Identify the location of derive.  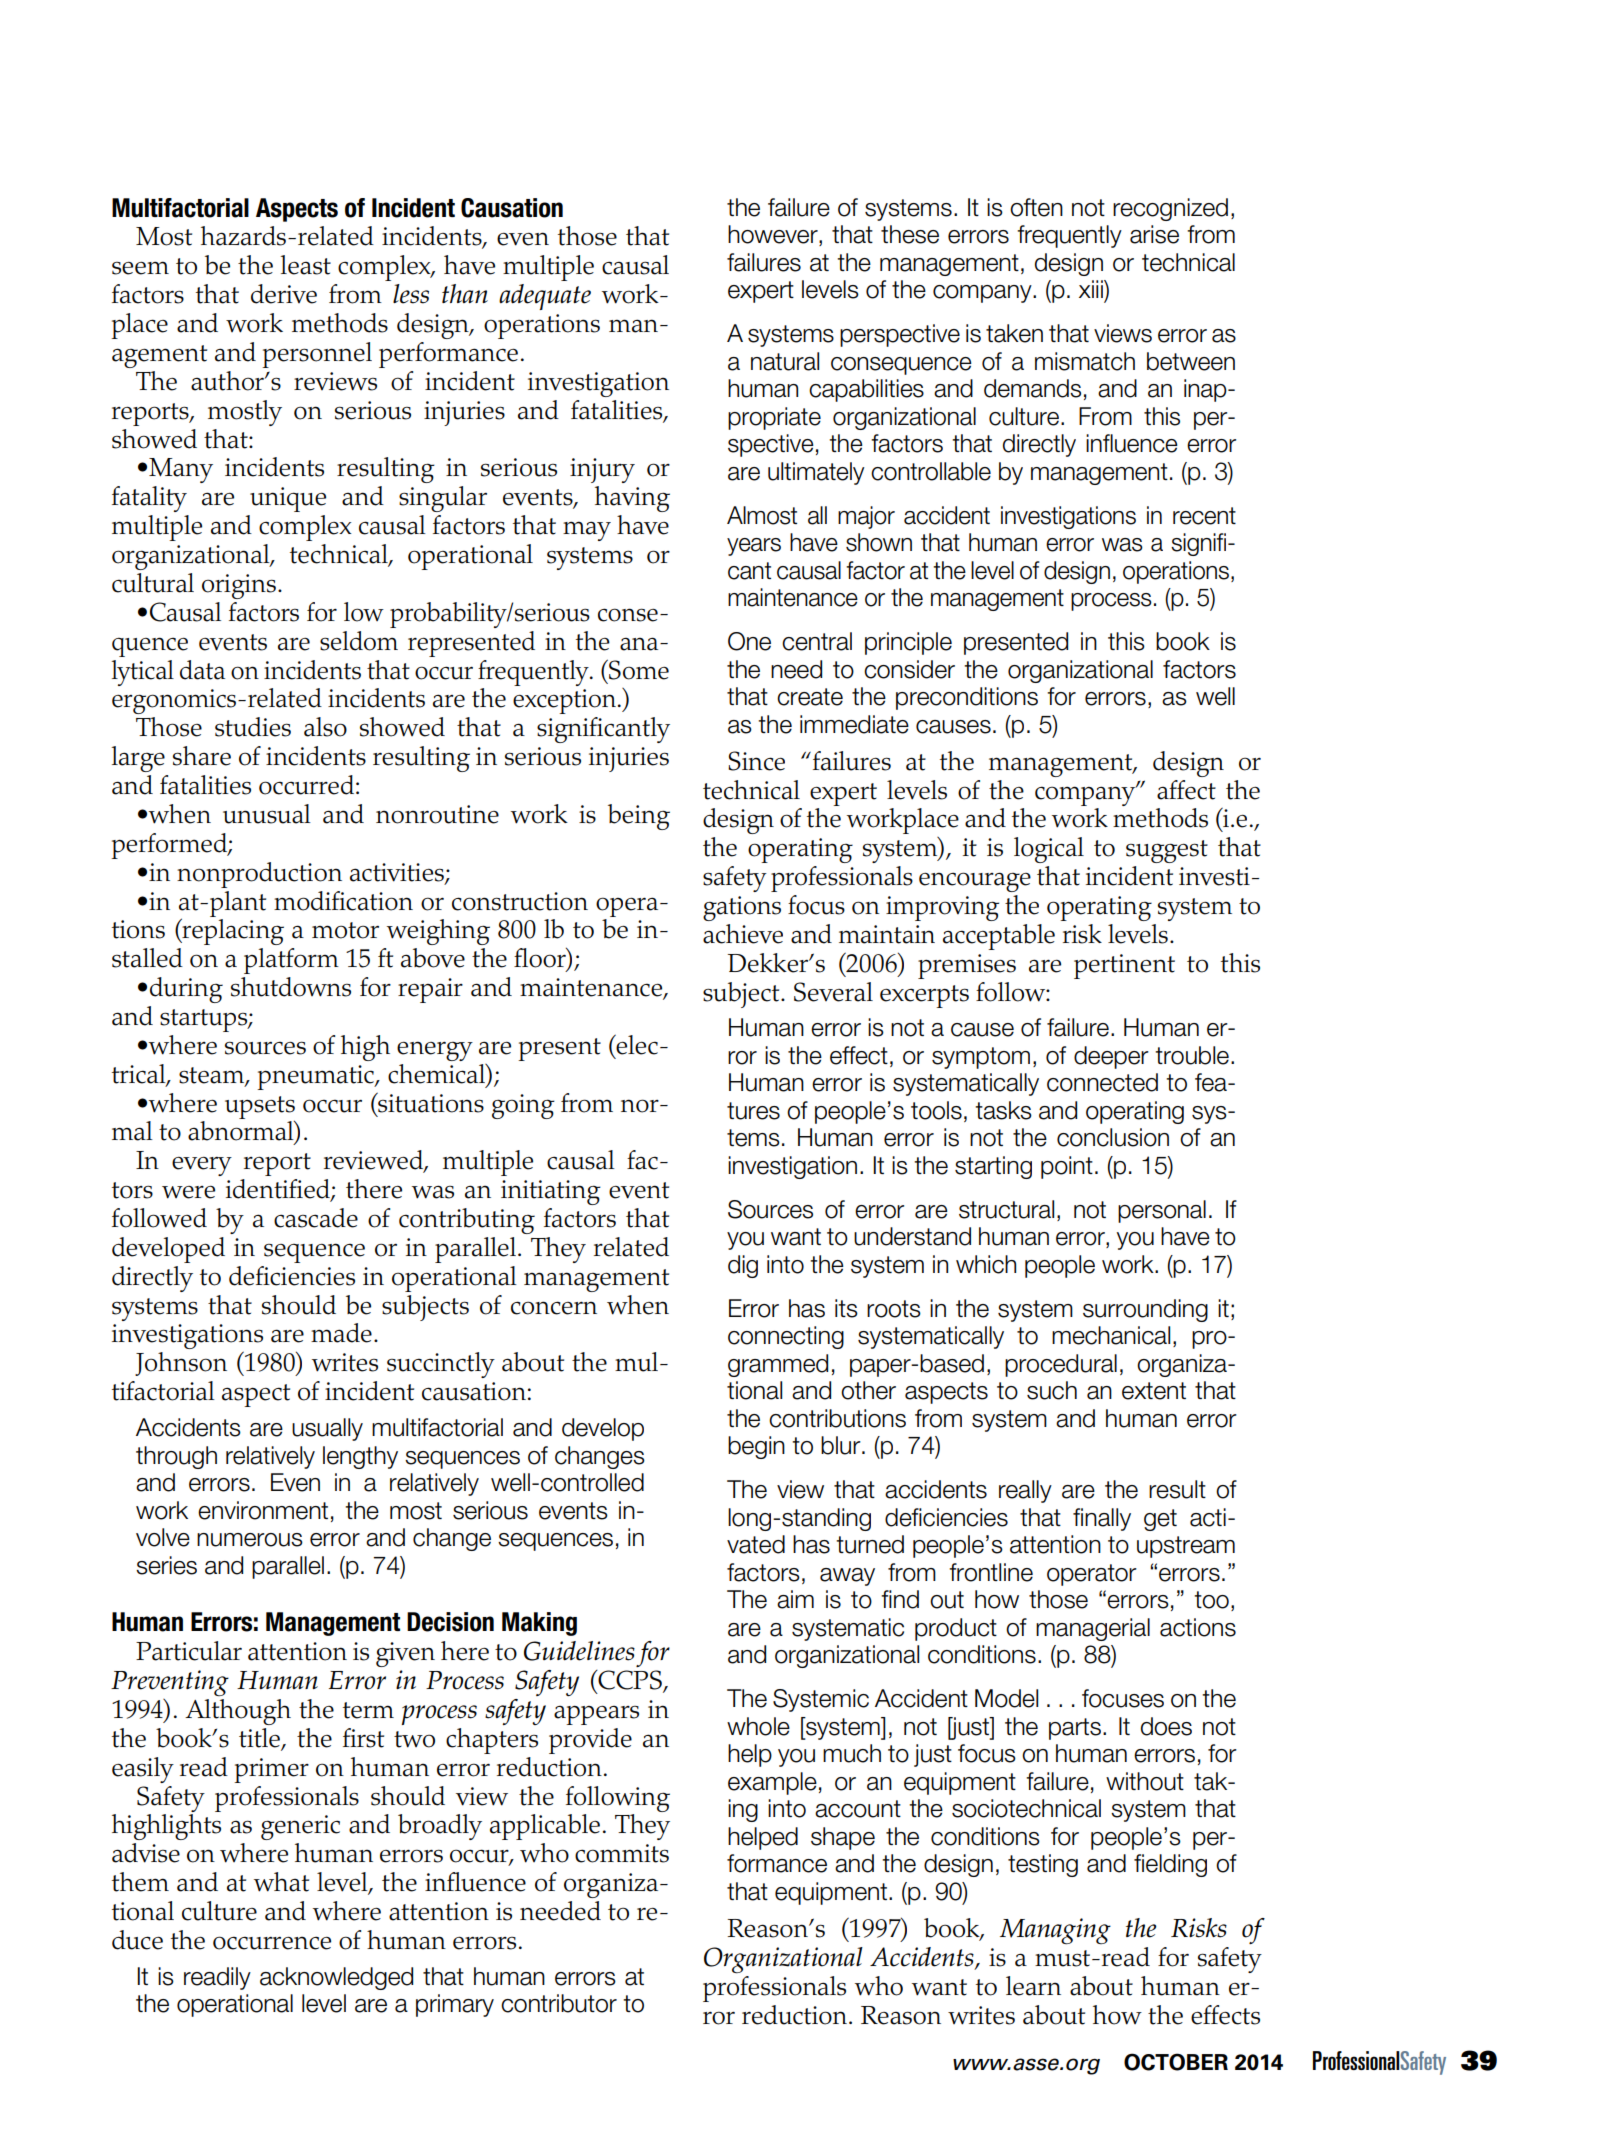
(284, 294).
